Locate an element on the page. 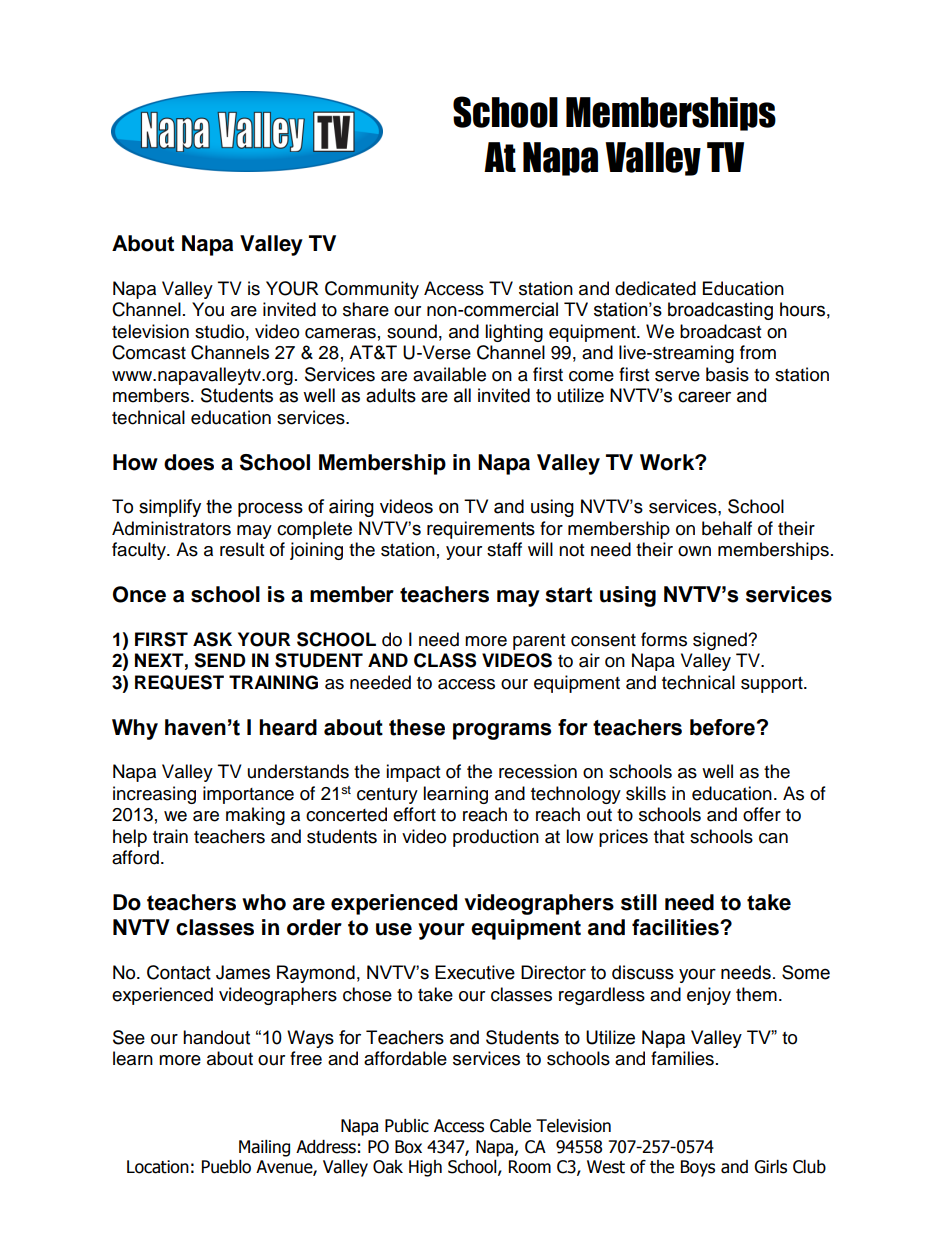 The width and height of the document is (952, 1233). importance is located at coordinates (248, 795).
